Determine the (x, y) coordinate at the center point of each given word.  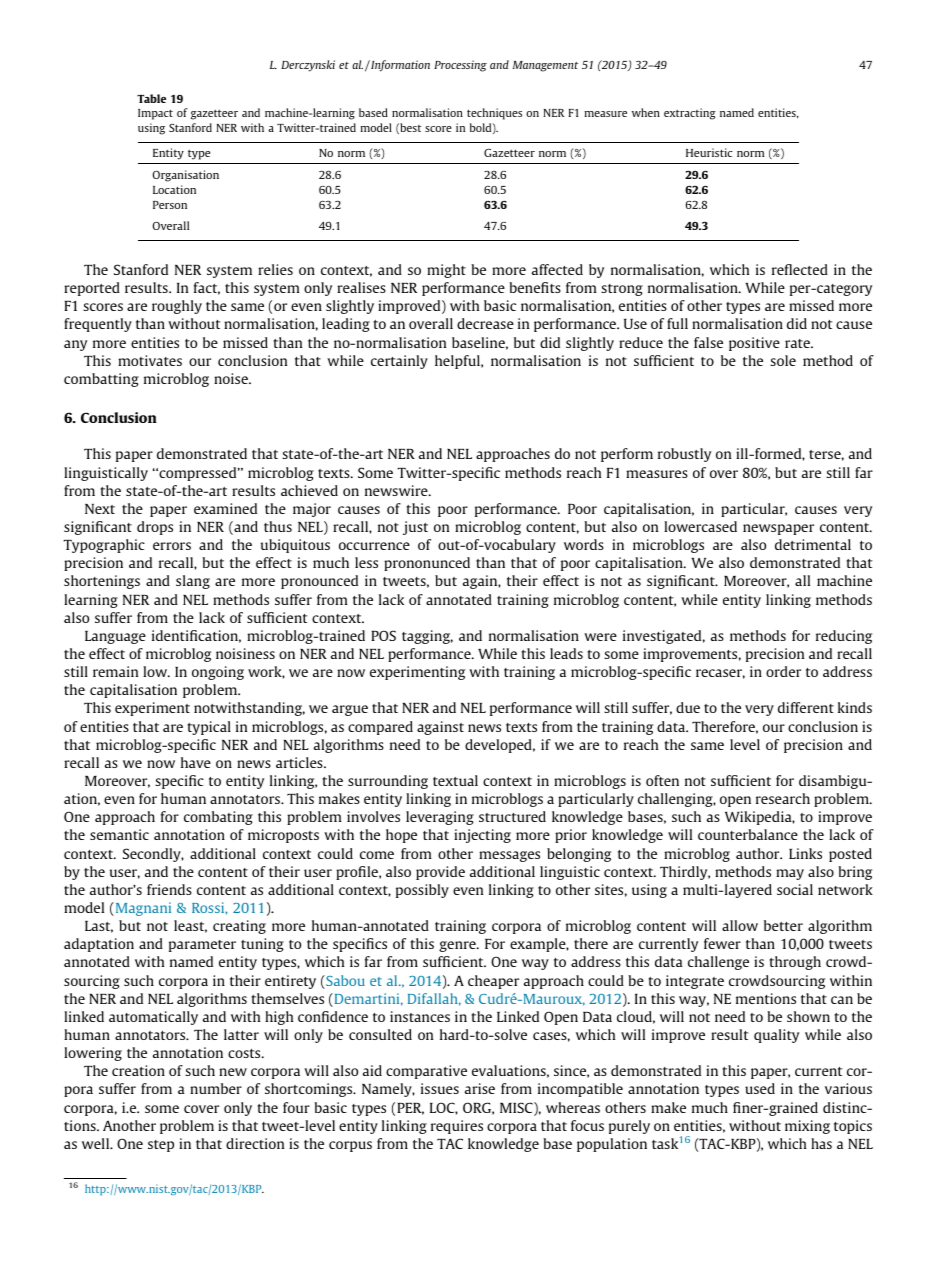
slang (193, 582)
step (161, 1146)
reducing (844, 637)
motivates (150, 360)
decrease (485, 323)
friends (169, 889)
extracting (690, 114)
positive (754, 344)
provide (440, 873)
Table (151, 98)
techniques (494, 114)
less (366, 562)
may (790, 874)
